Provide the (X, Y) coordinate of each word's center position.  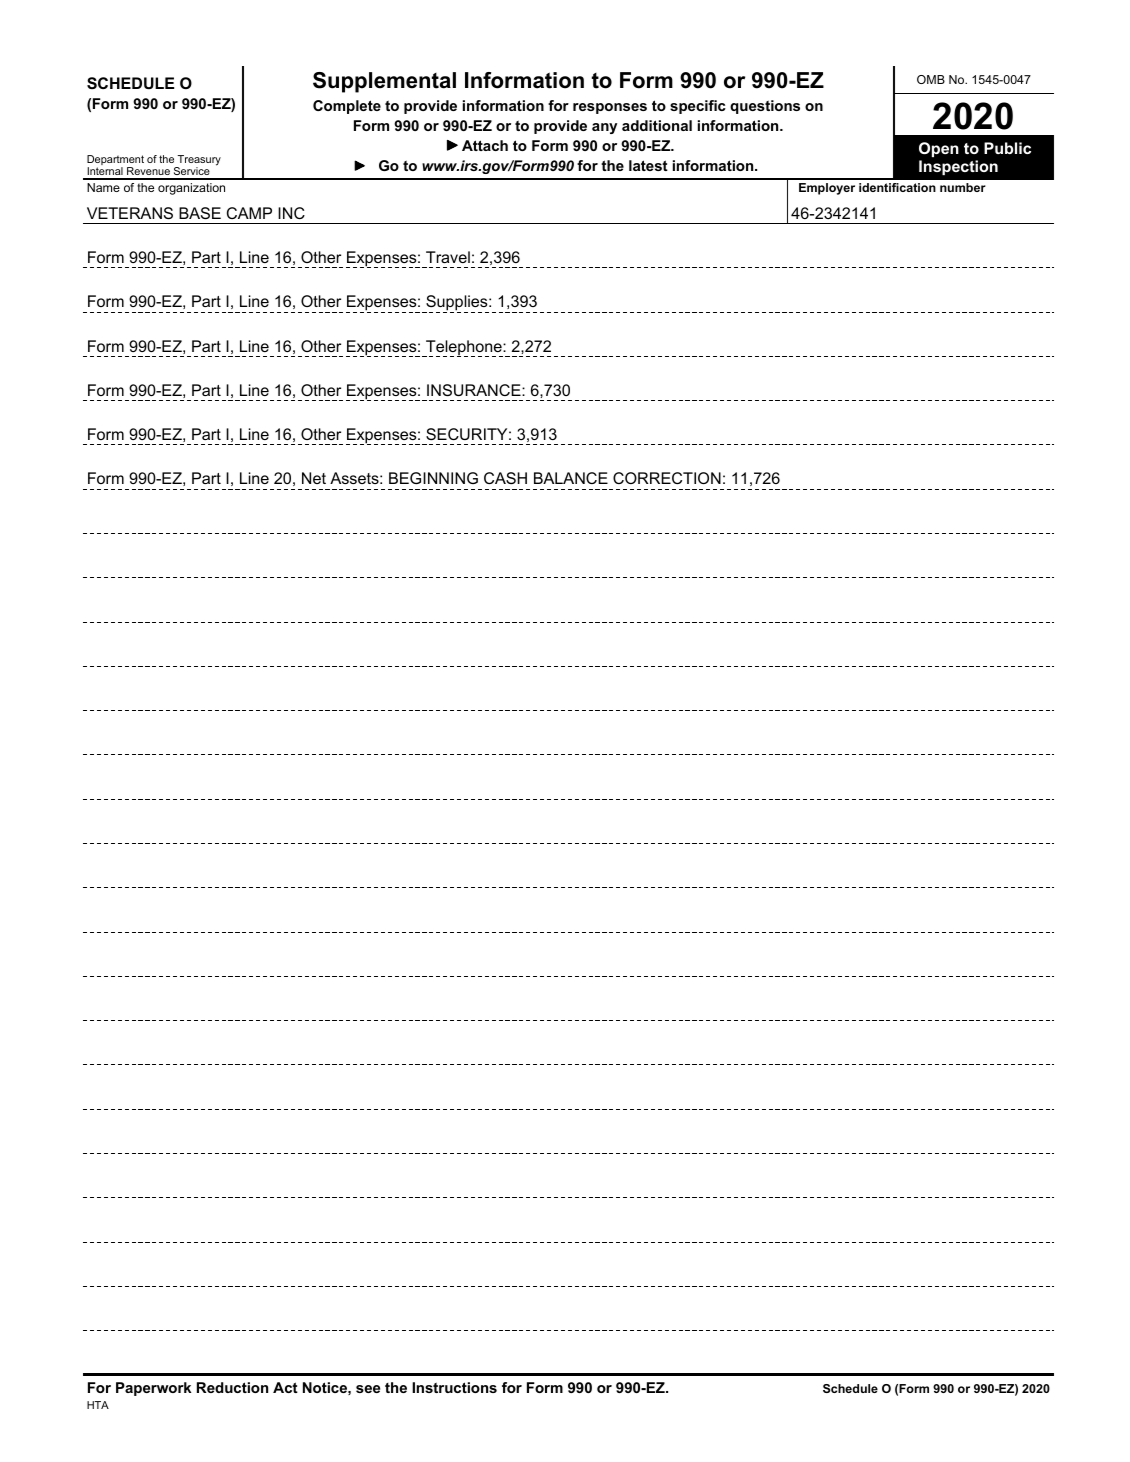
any (604, 128)
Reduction (232, 1387)
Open (939, 149)
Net (314, 478)
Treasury (198, 161)
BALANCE (571, 478)
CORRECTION (667, 478)
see (368, 1389)
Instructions (454, 1387)
